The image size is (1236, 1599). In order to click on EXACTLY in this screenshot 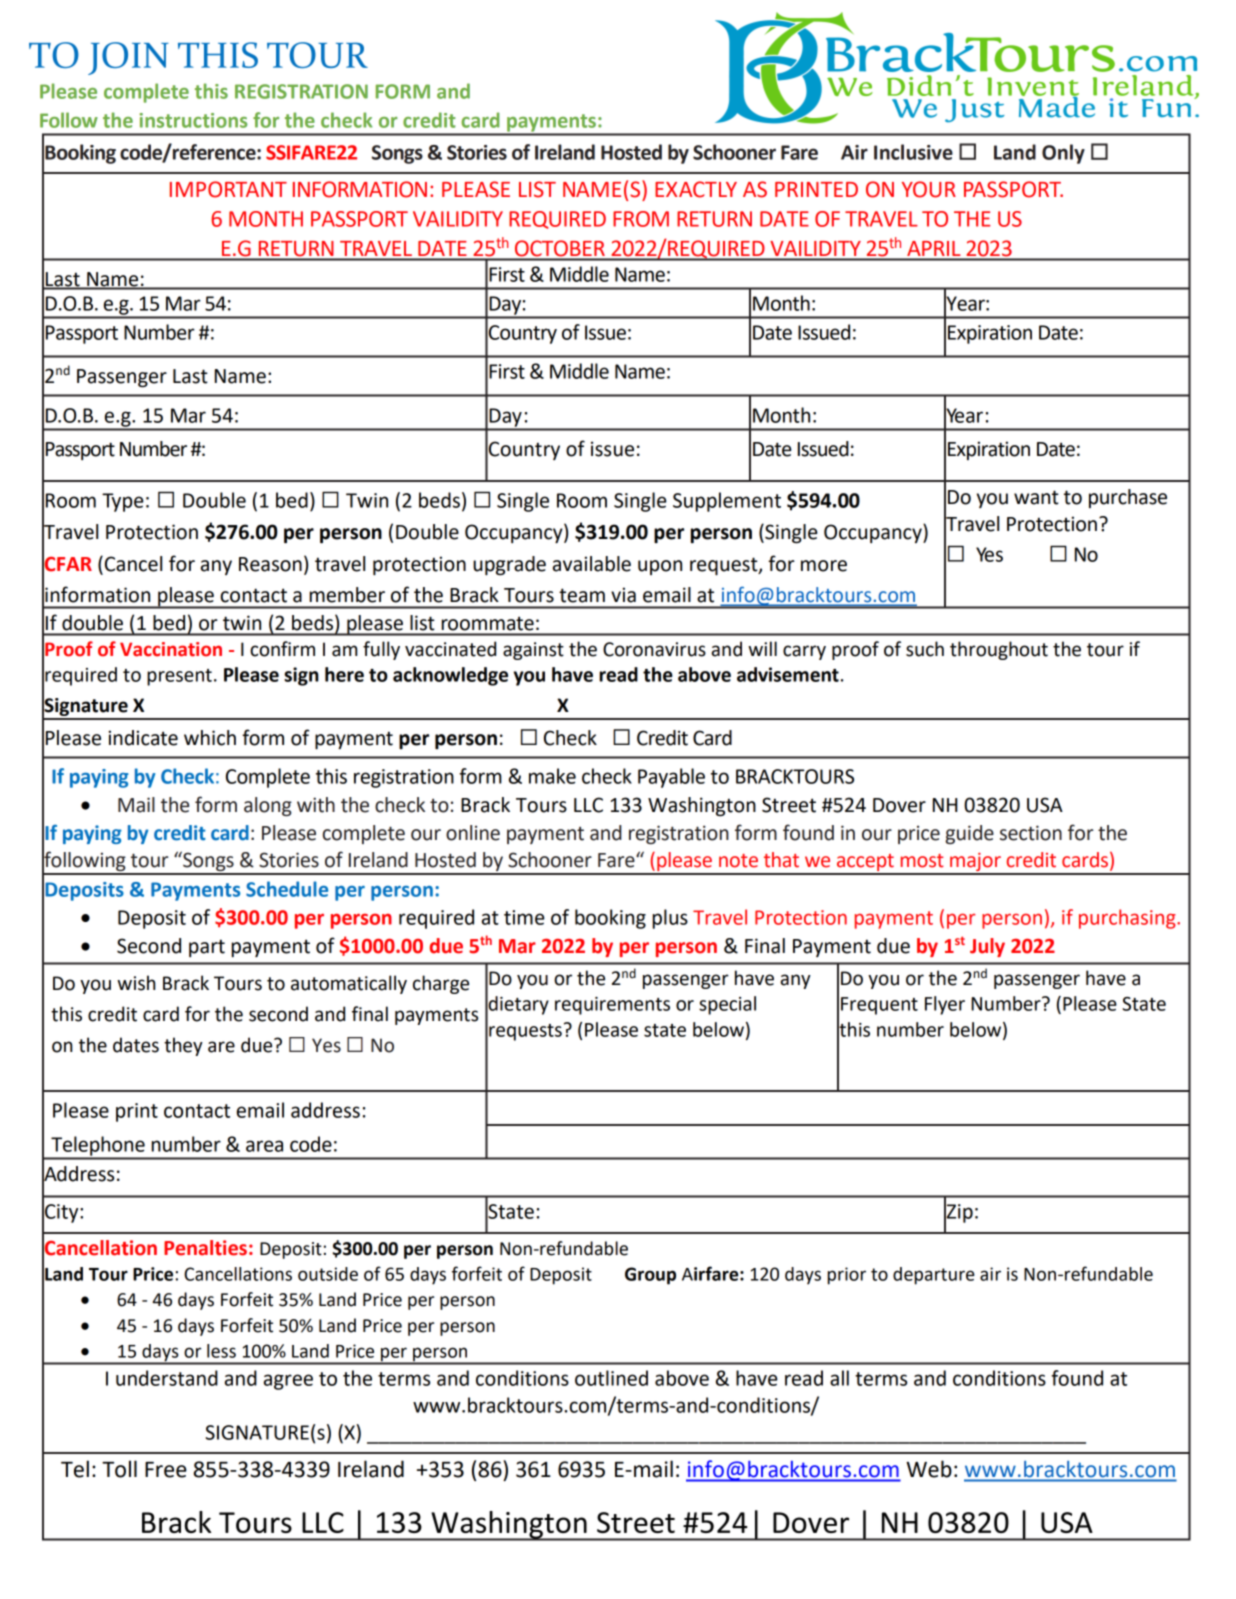, I will do `click(696, 189)`.
